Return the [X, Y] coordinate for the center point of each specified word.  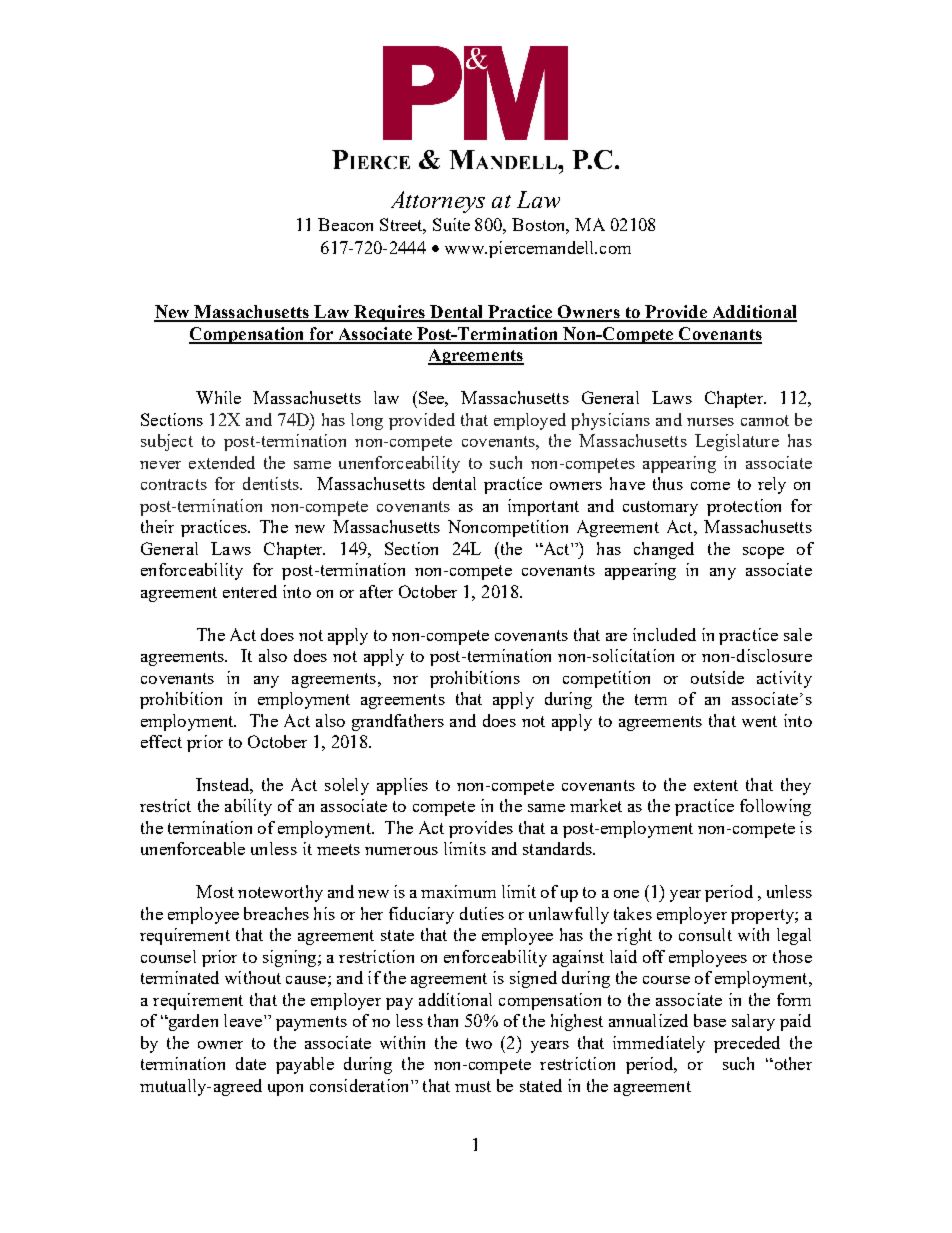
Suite [451, 224]
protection [744, 507]
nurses [710, 422]
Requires [389, 313]
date [251, 1063]
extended [222, 462]
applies [402, 786]
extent [716, 785]
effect [161, 741]
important [543, 507]
